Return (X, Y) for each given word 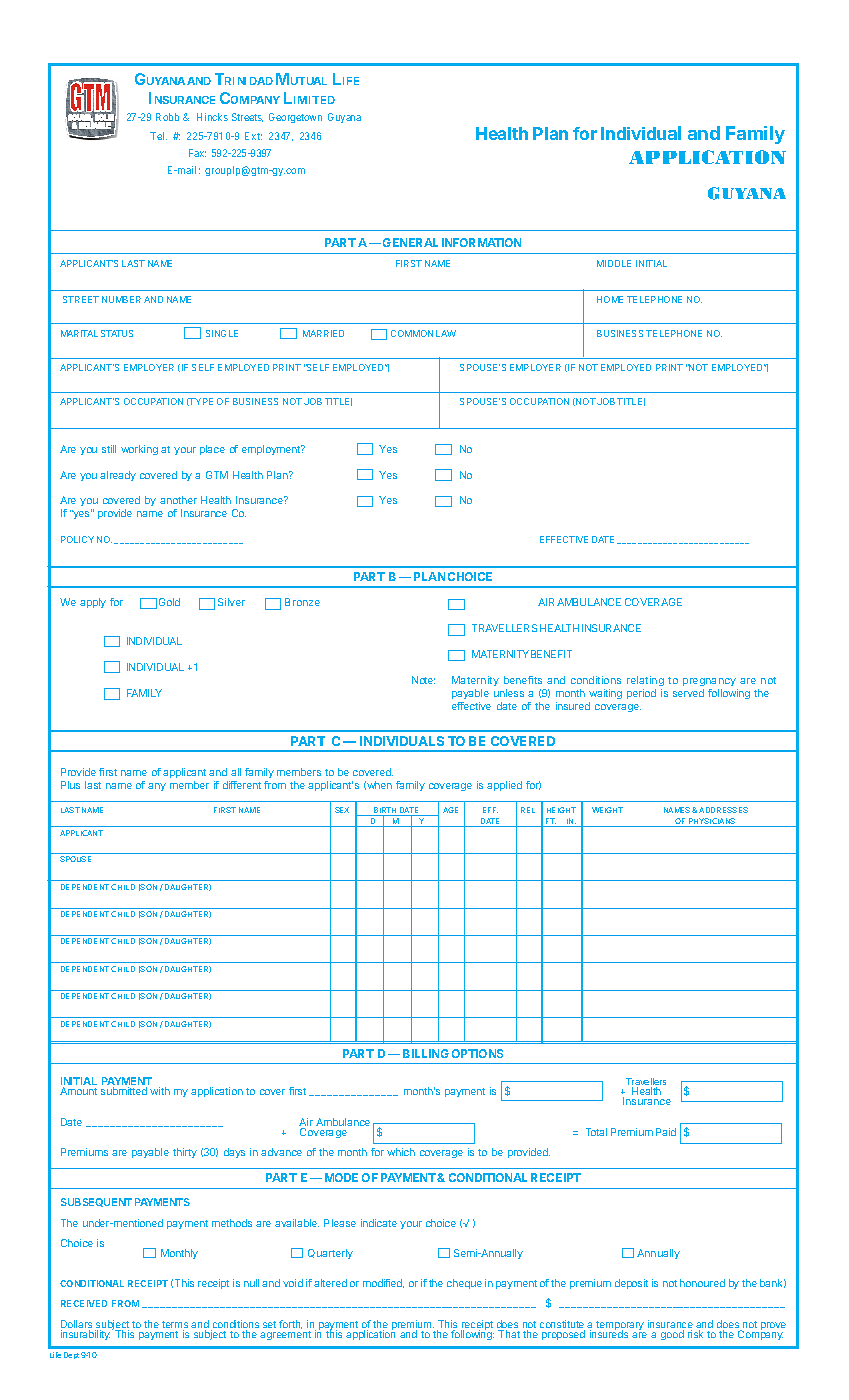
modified (383, 1283)
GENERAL (410, 242)
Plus (70, 785)
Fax (197, 153)
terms (175, 1326)
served (688, 693)
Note (423, 680)
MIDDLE (614, 263)
